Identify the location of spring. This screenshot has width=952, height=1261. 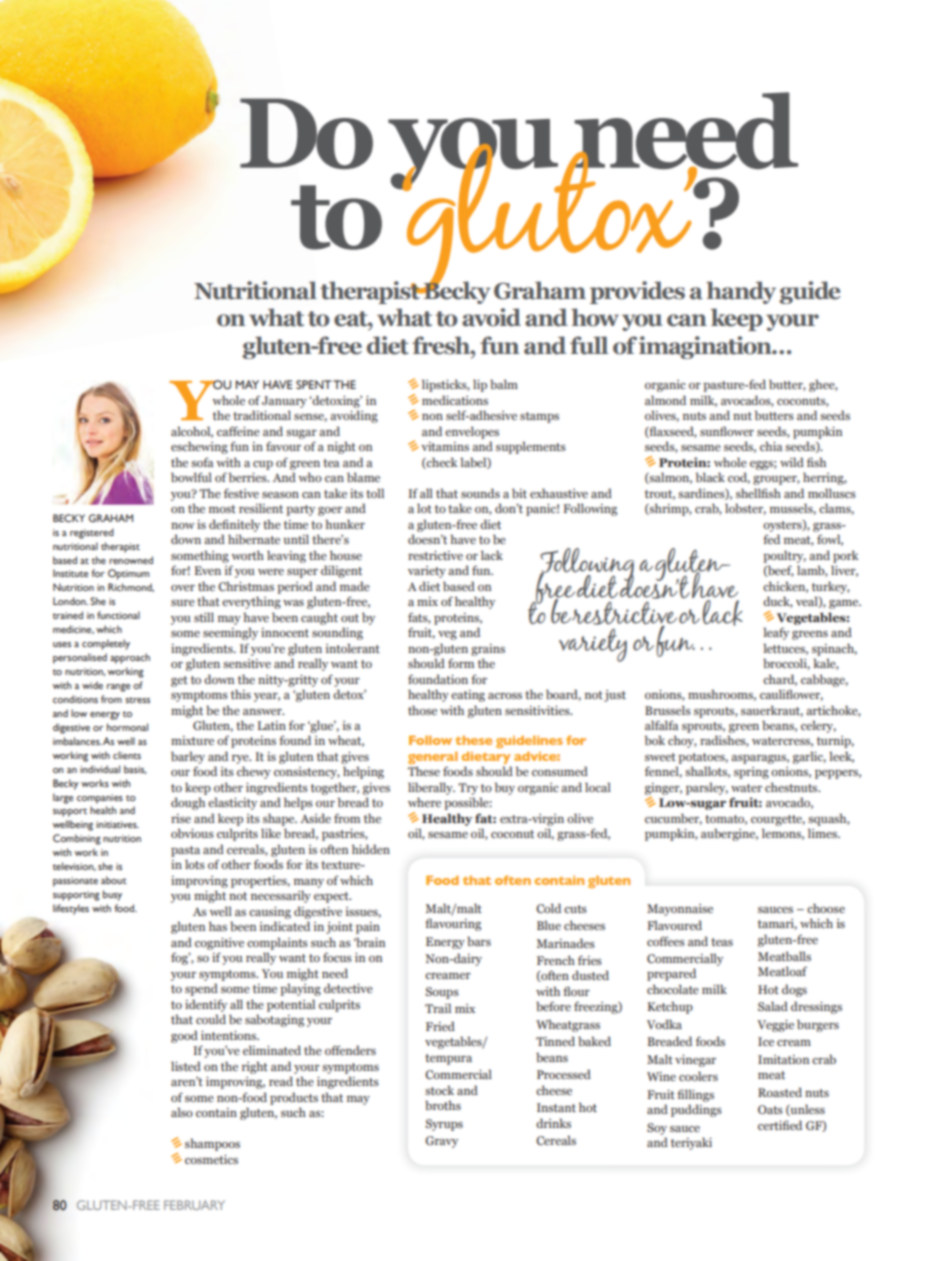
(751, 773).
